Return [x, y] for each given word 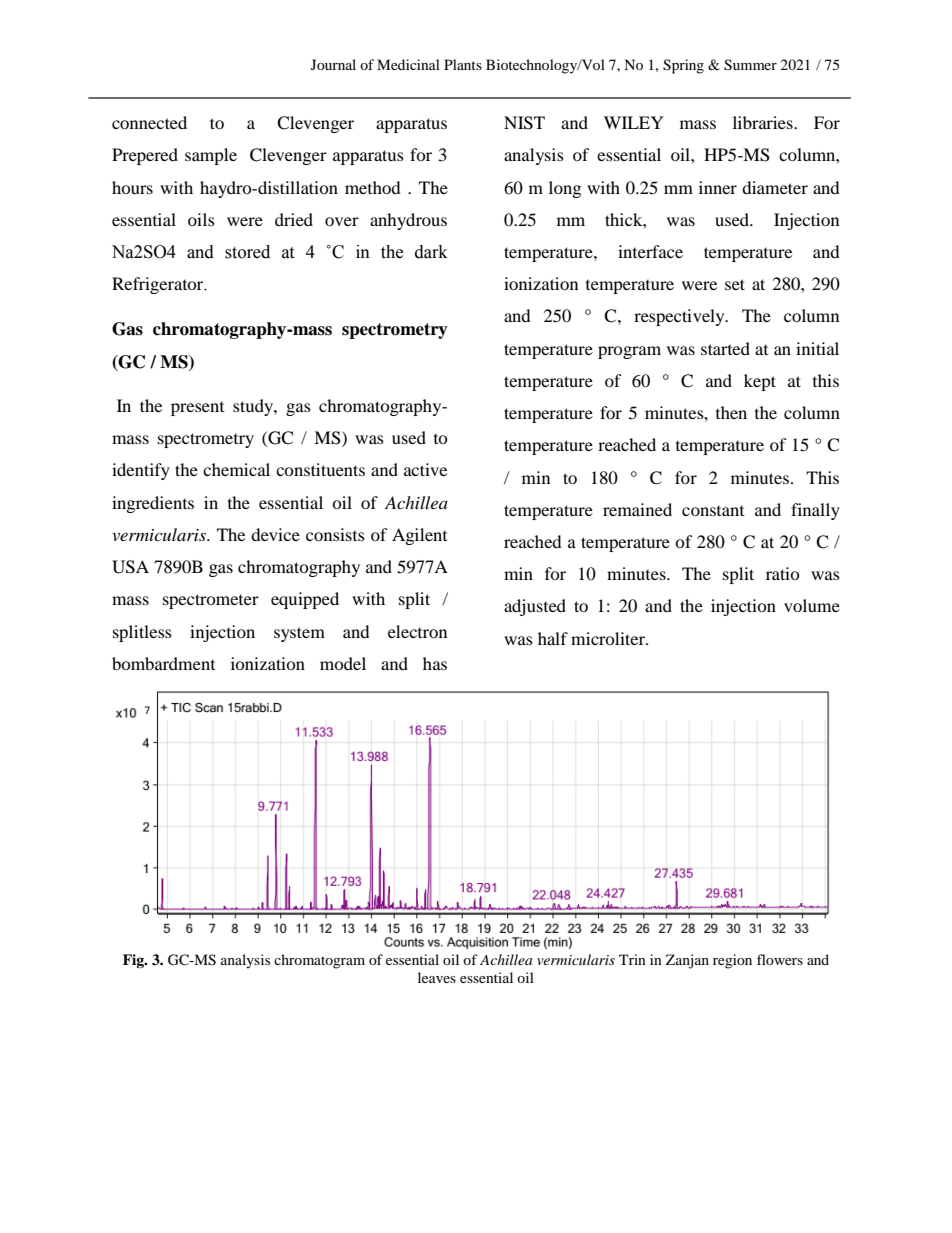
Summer [750, 65]
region [732, 961]
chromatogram [319, 961]
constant [713, 511]
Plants [463, 64]
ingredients [153, 504]
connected [149, 122]
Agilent [419, 536]
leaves [437, 977]
